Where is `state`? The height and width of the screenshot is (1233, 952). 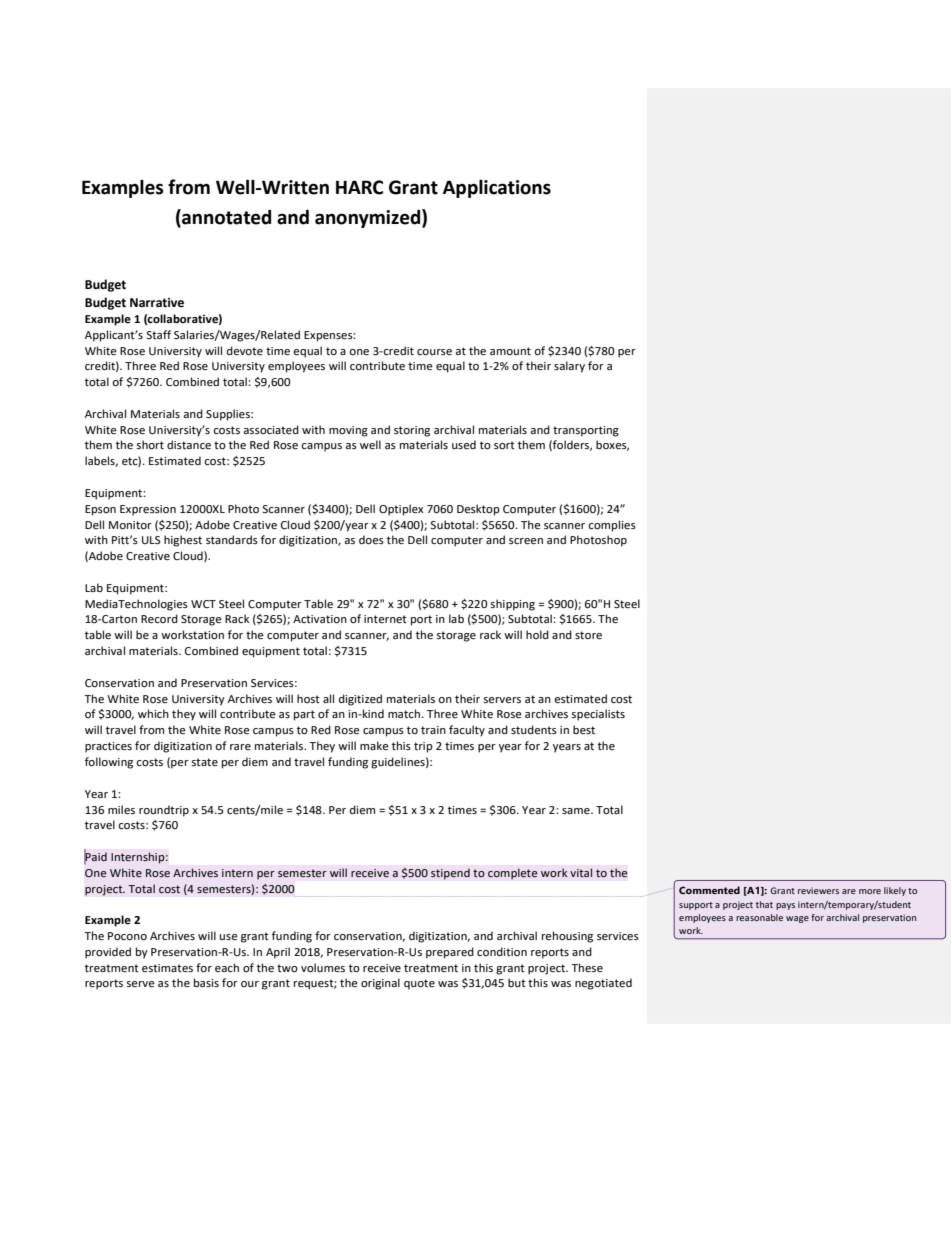 state is located at coordinates (205, 762).
